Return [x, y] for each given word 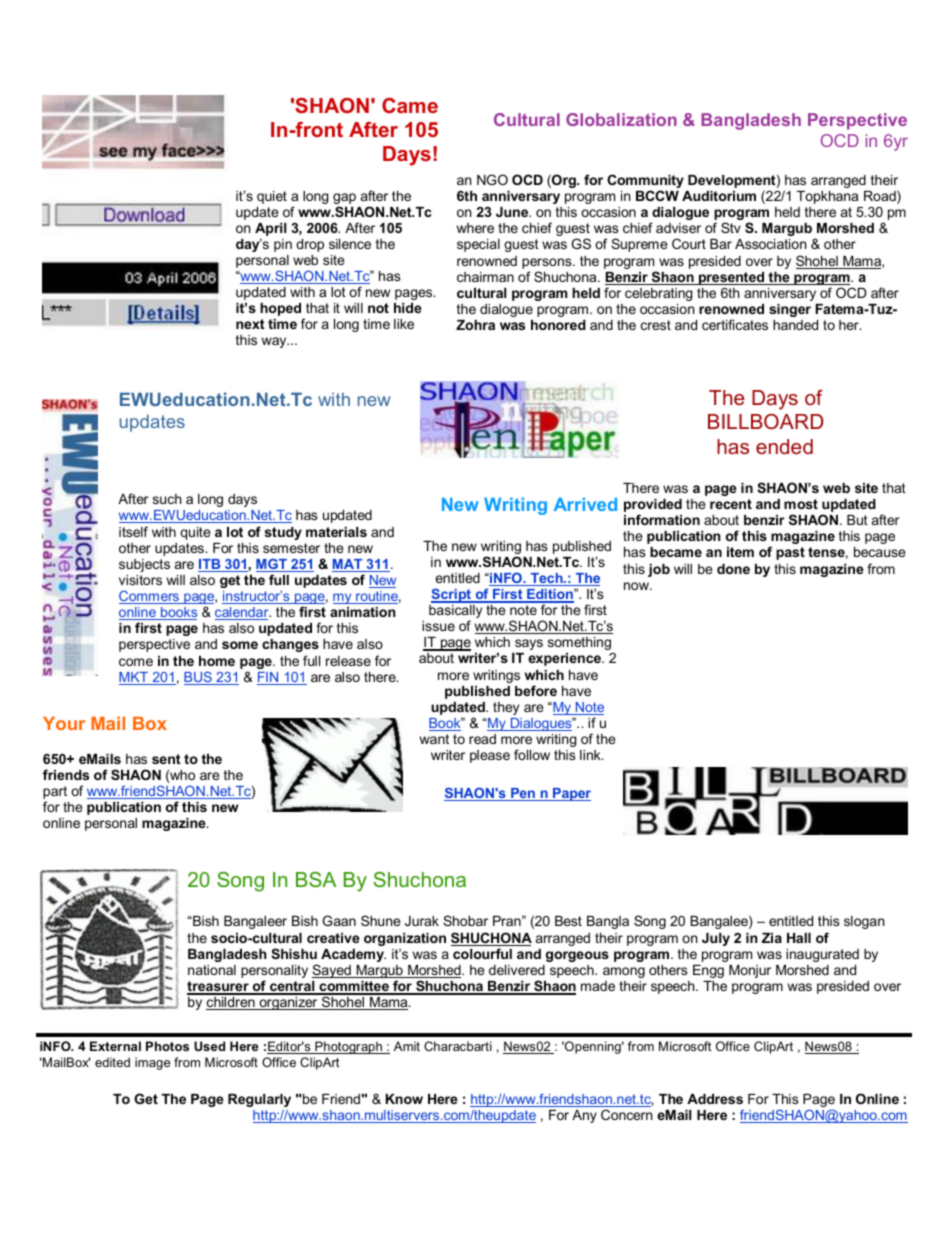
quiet [272, 197]
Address [715, 1099]
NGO [492, 179]
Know [404, 1099]
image [152, 1063]
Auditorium [719, 196]
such [167, 499]
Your [64, 723]
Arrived [585, 504]
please [490, 756]
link [591, 755]
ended [784, 446]
